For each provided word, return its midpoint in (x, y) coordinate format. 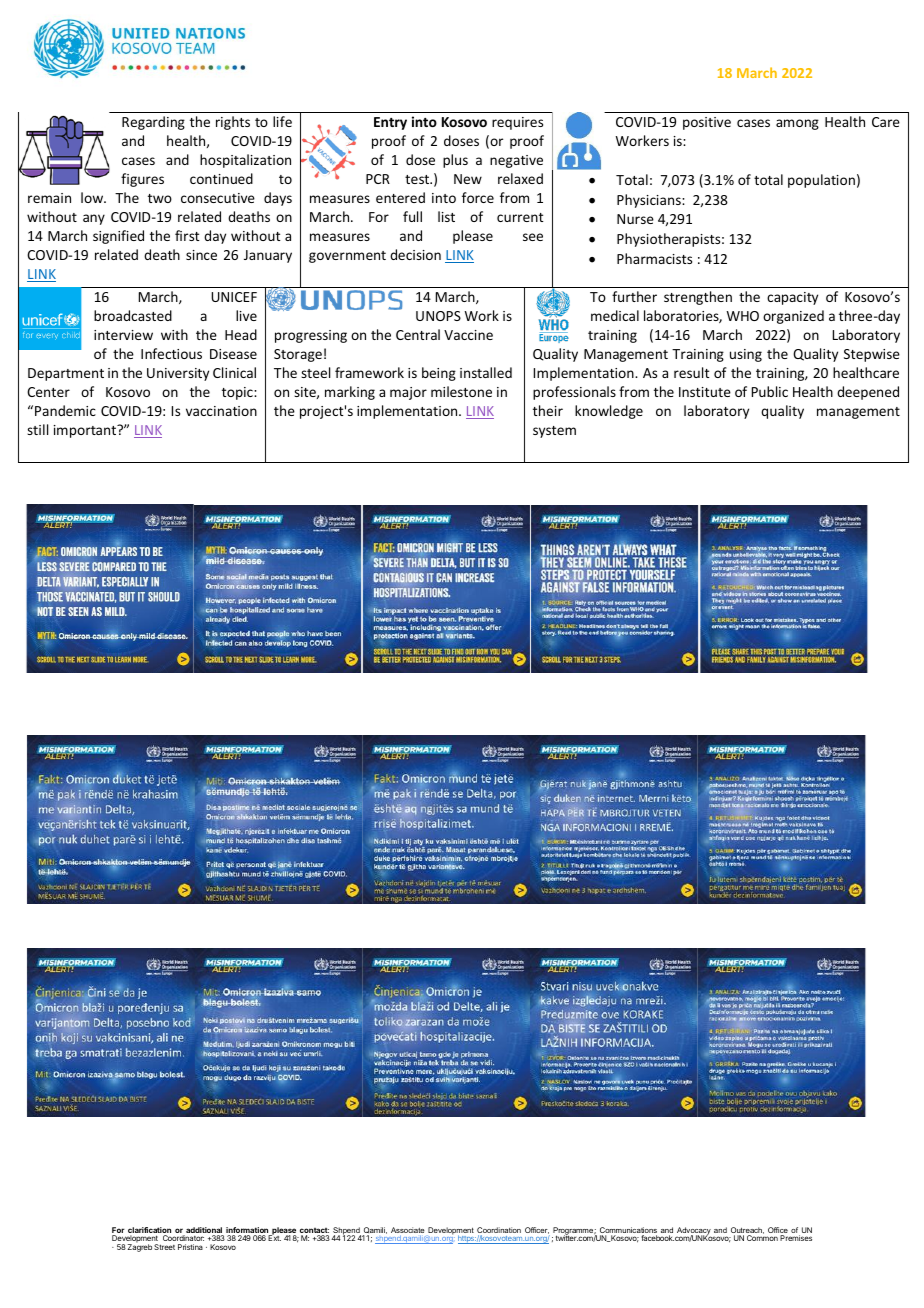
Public (770, 391)
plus (455, 161)
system (554, 432)
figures (142, 180)
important (86, 431)
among (797, 124)
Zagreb (140, 1248)
